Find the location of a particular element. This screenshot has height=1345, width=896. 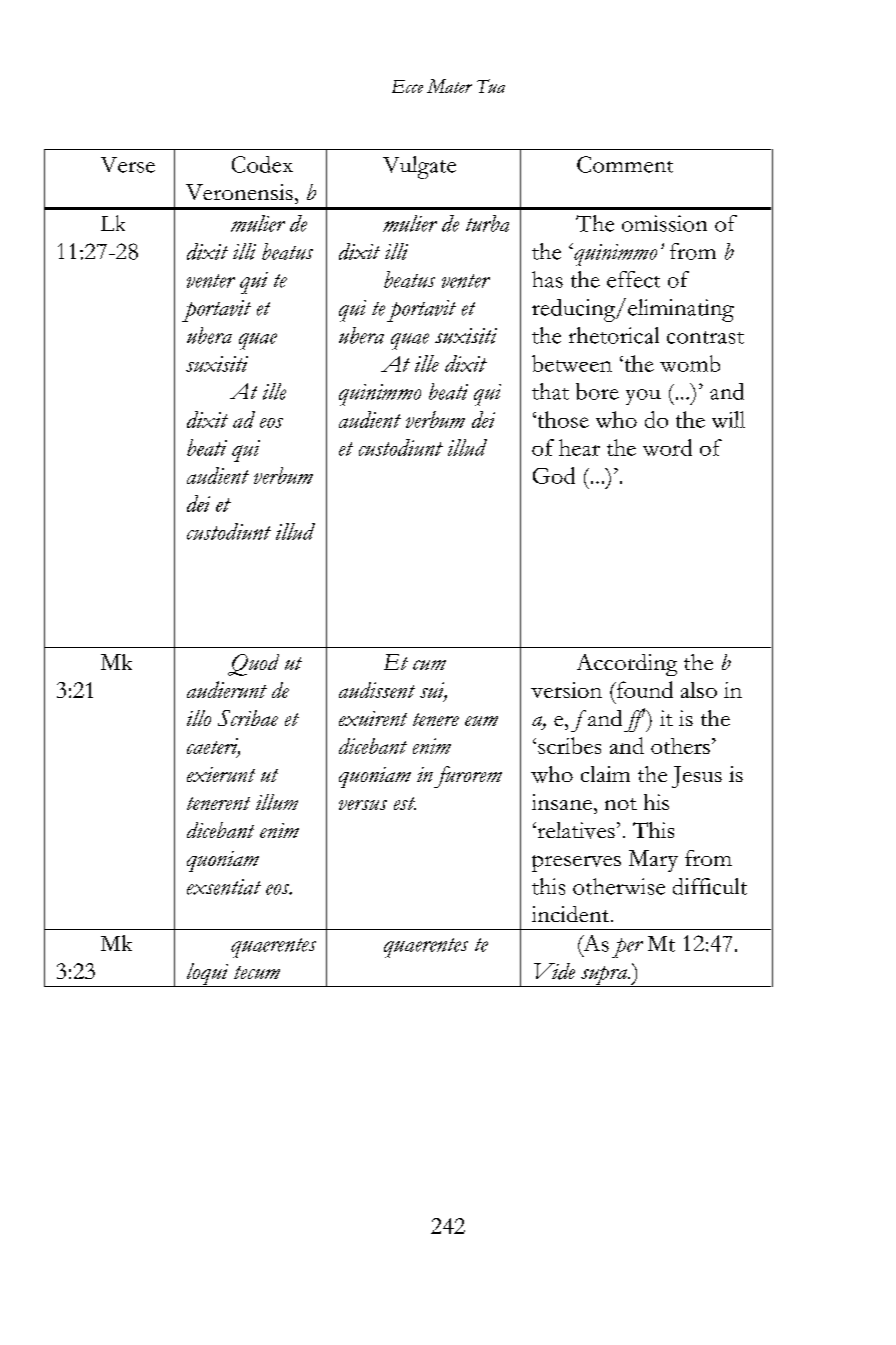

versus is located at coordinates (363, 805).
